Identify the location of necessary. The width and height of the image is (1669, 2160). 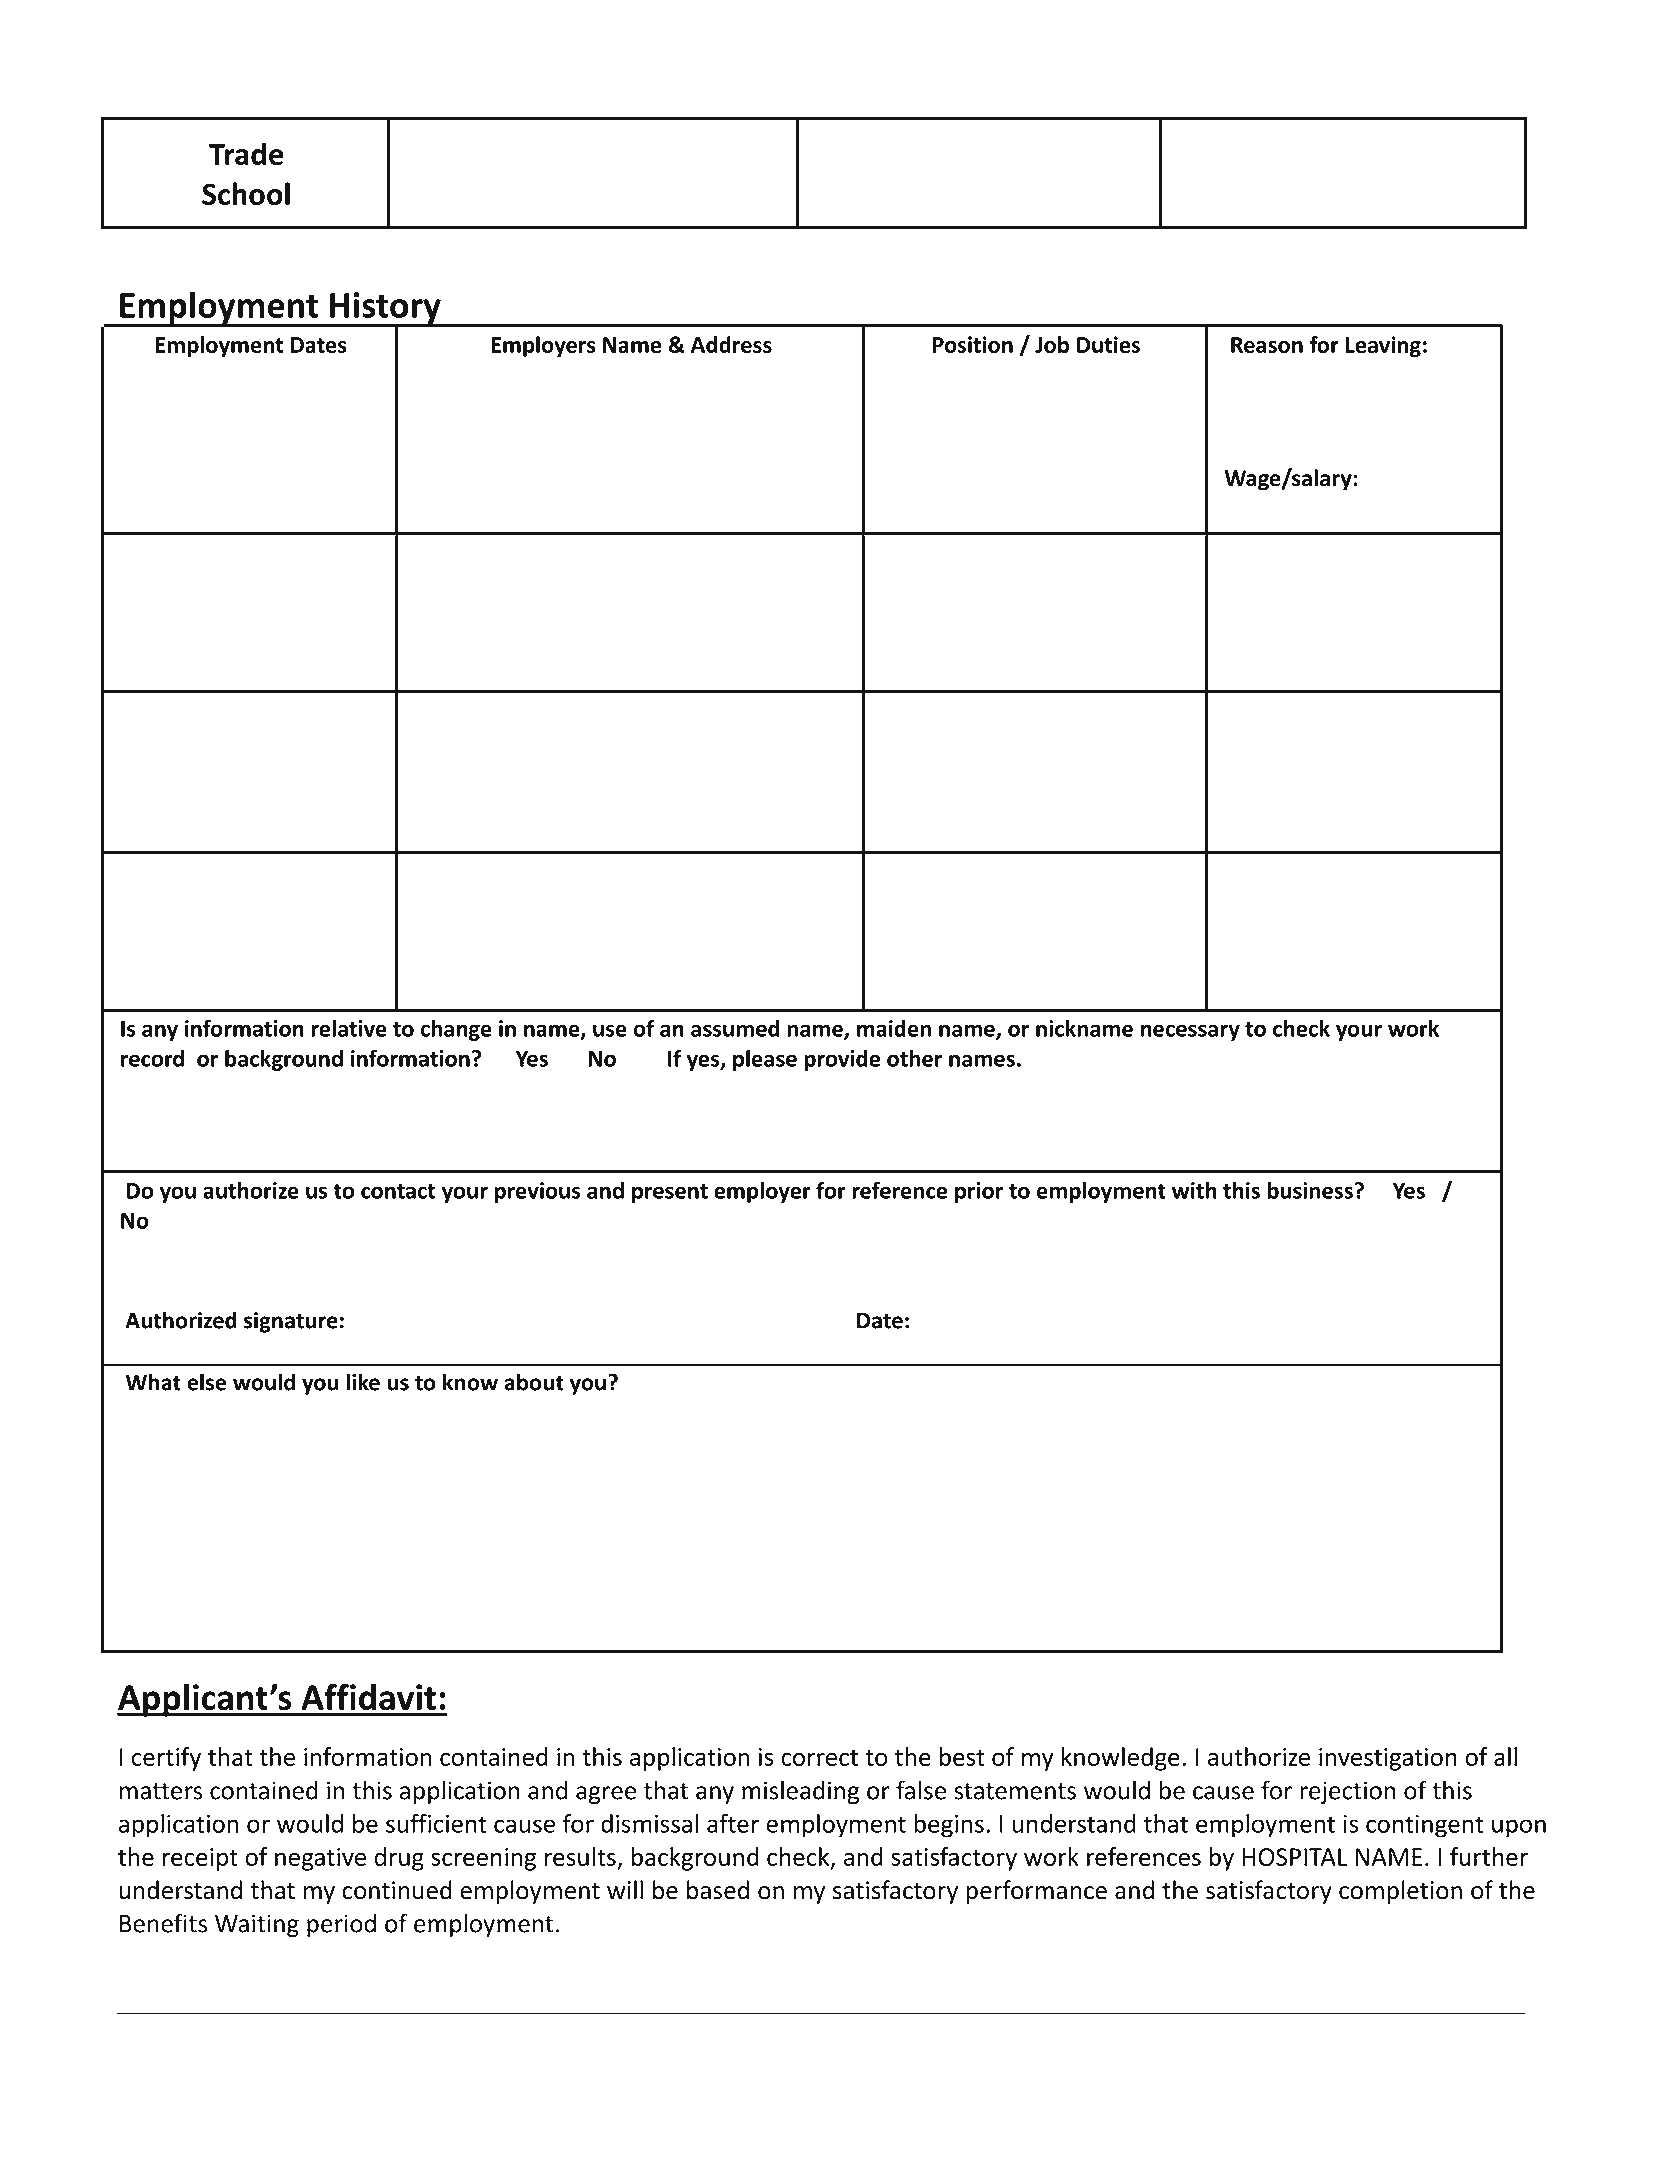
(1190, 1032).
